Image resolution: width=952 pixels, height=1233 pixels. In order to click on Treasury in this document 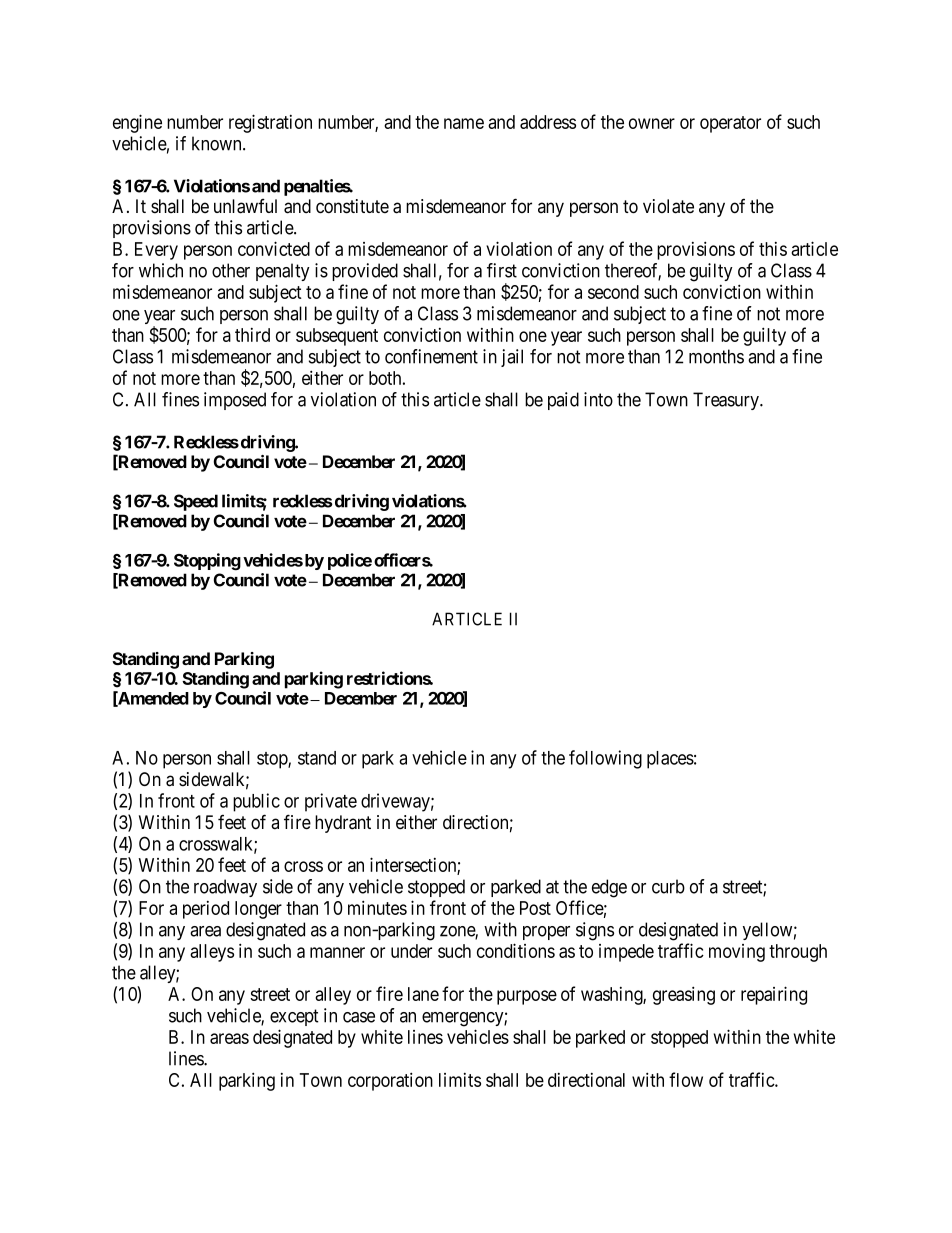, I will do `click(727, 401)`.
